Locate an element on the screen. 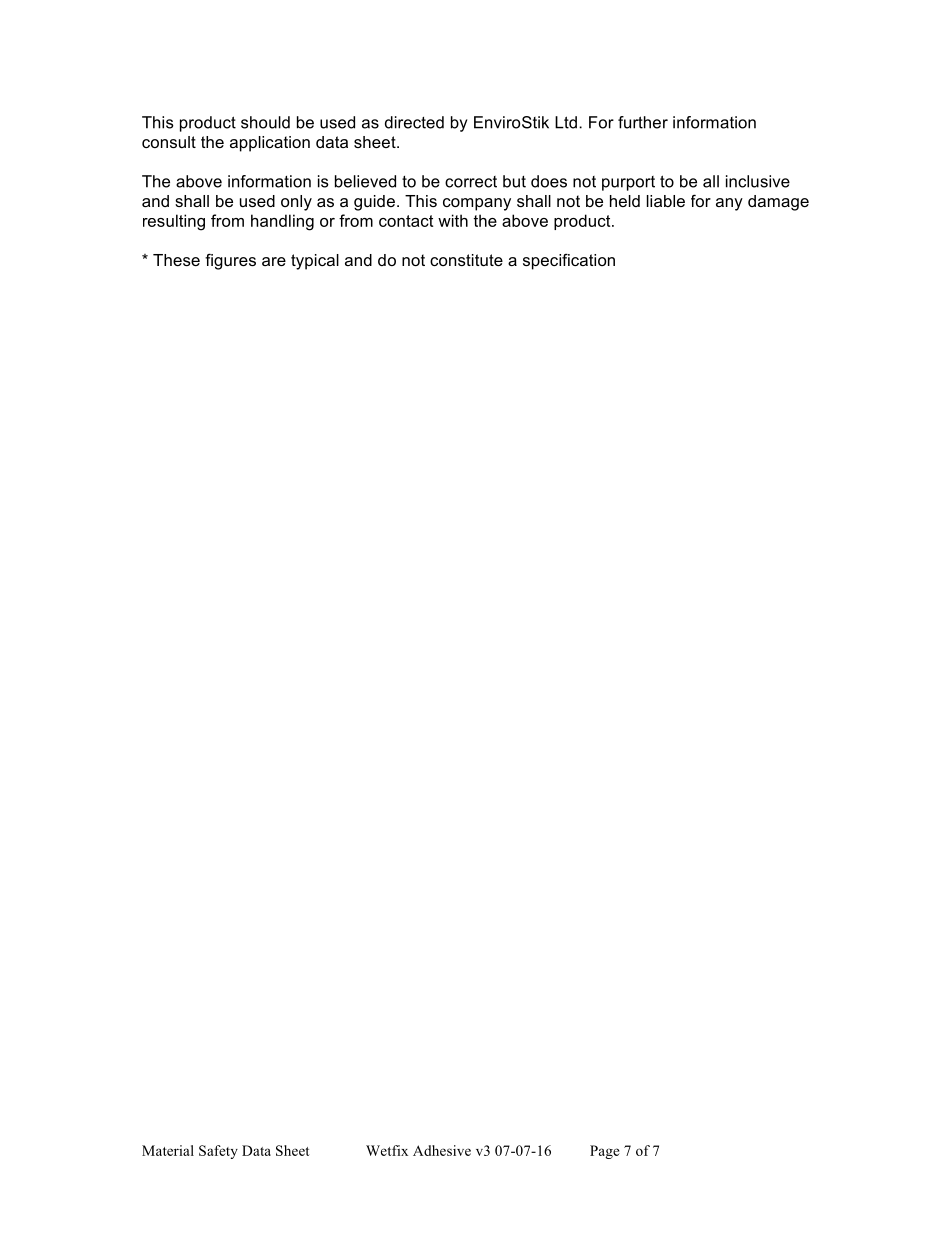 The width and height of the screenshot is (952, 1233). correct is located at coordinates (471, 182).
